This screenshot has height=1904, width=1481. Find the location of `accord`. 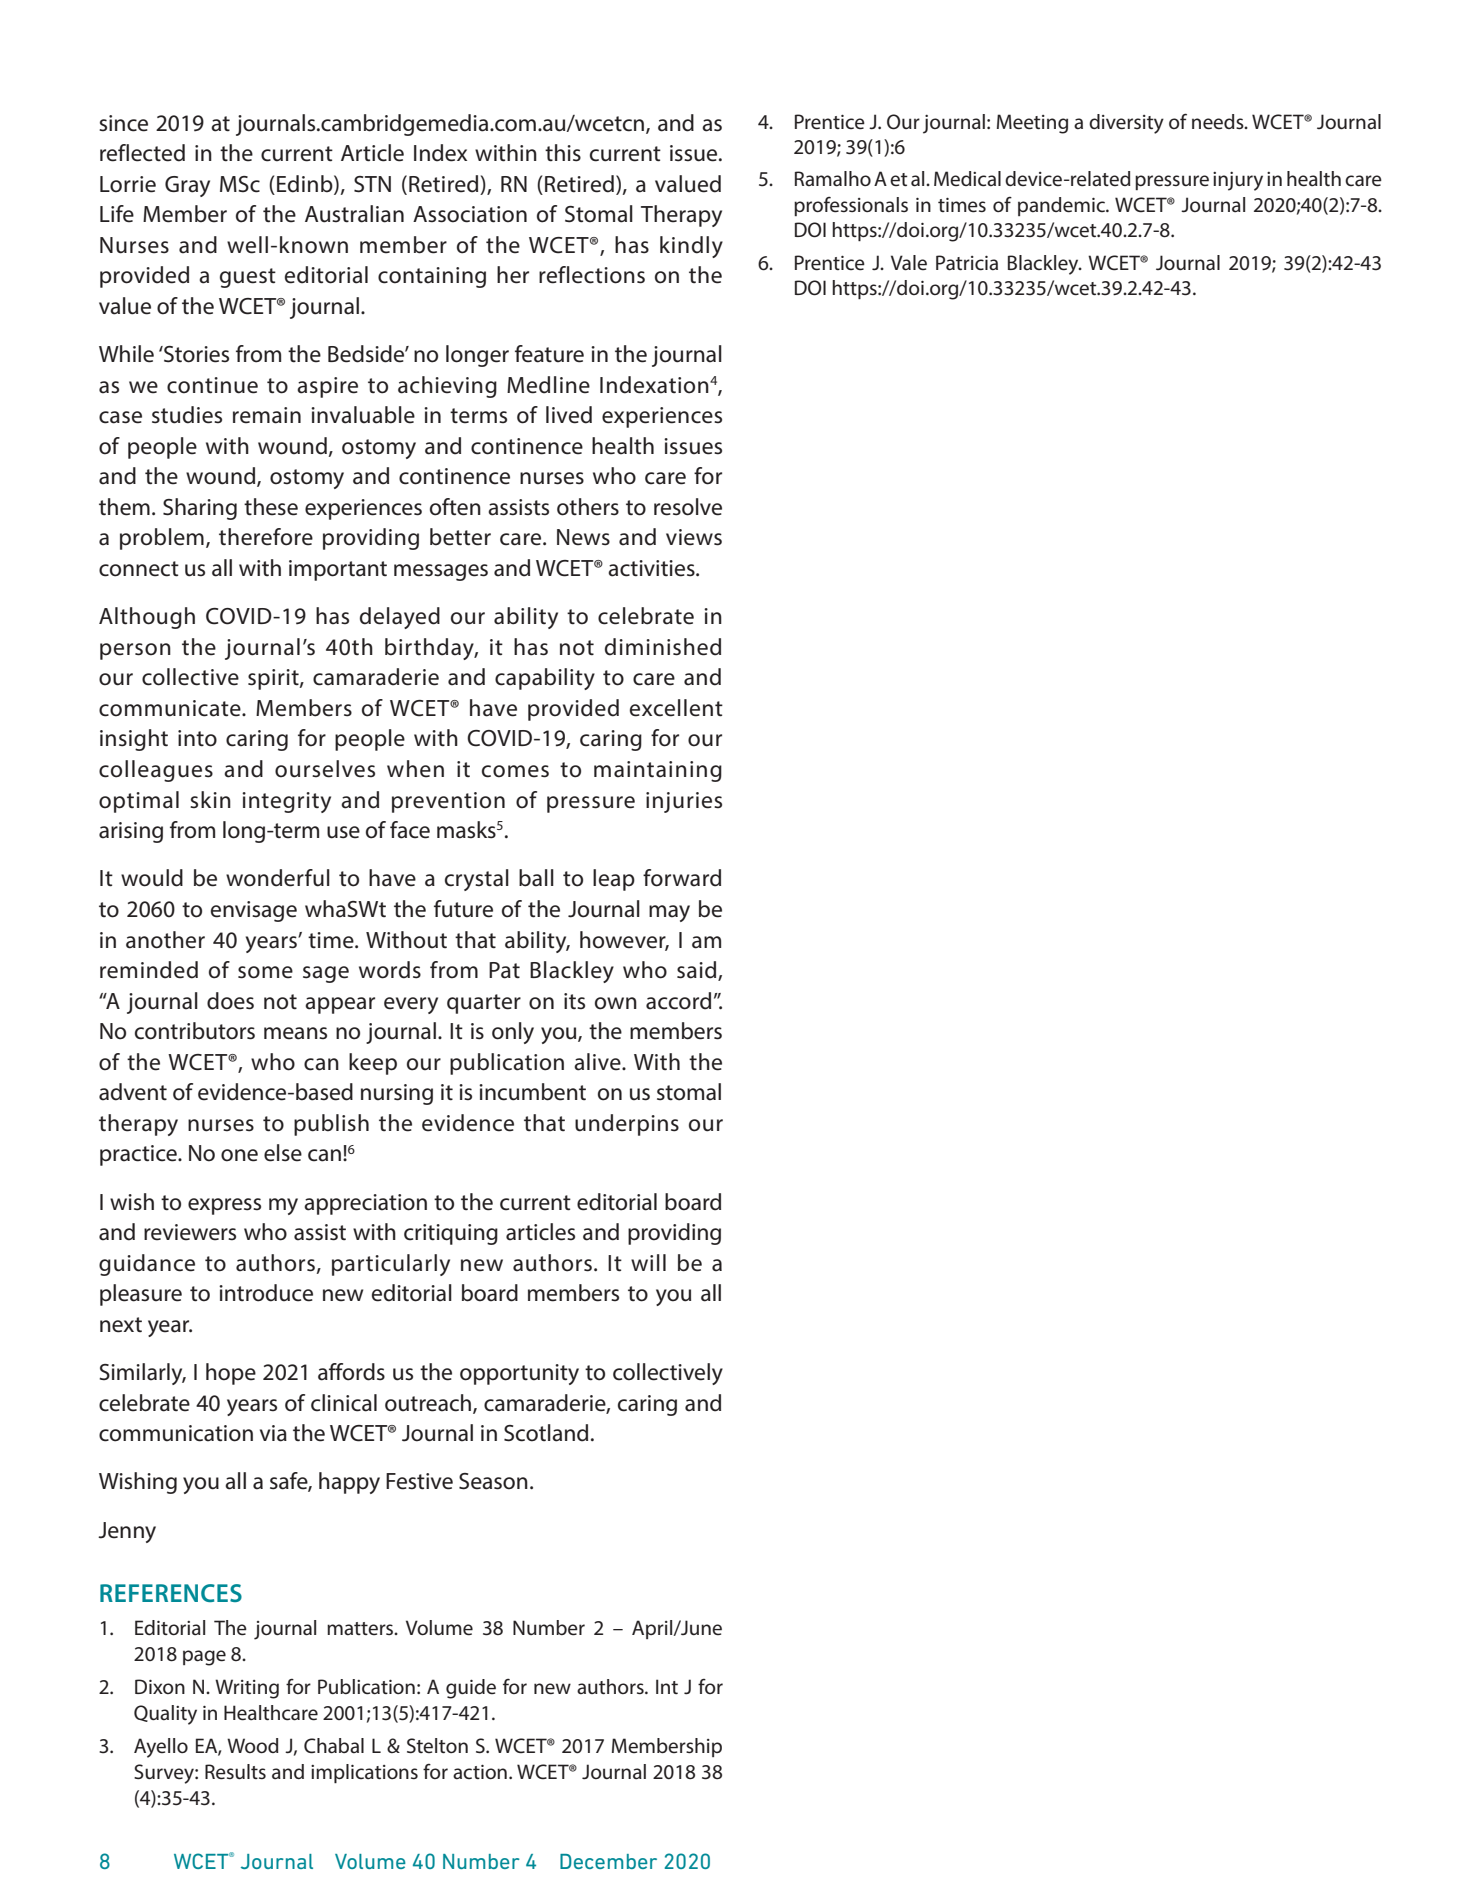

accord is located at coordinates (678, 1001).
